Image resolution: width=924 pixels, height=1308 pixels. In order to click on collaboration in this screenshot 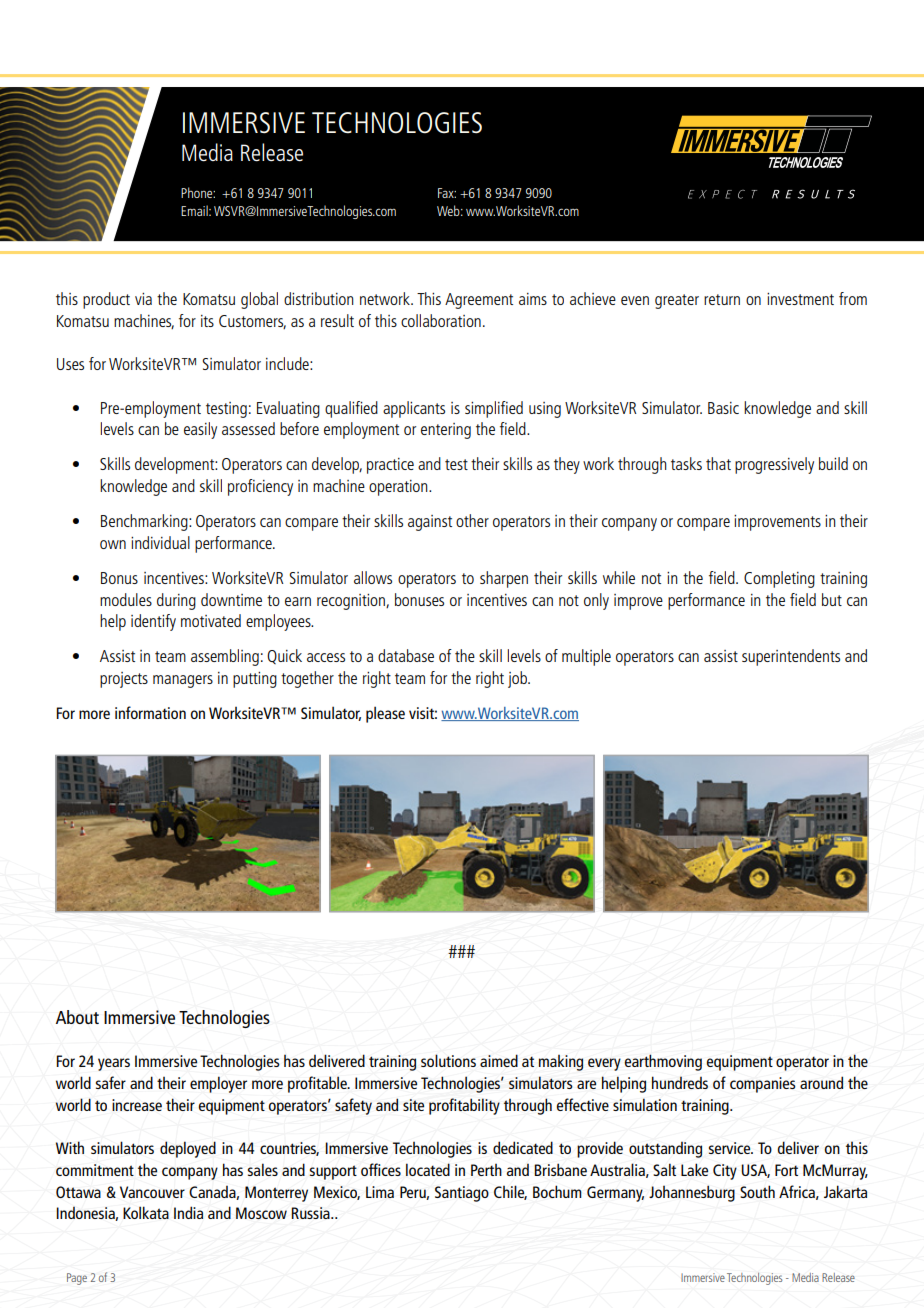, I will do `click(441, 320)`.
